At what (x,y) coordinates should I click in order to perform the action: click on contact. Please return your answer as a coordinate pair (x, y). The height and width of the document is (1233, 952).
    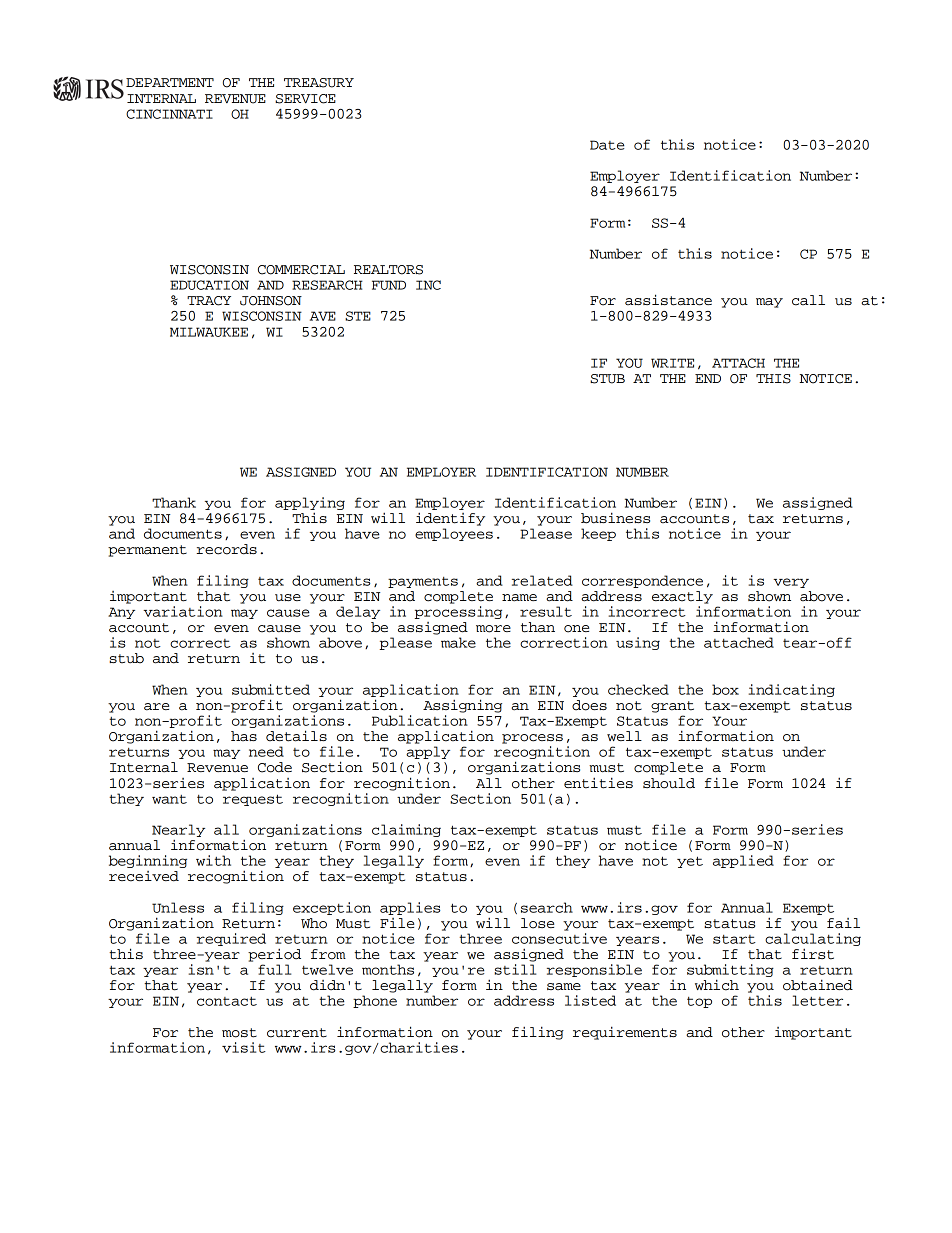
    Looking at the image, I should click on (227, 1001).
